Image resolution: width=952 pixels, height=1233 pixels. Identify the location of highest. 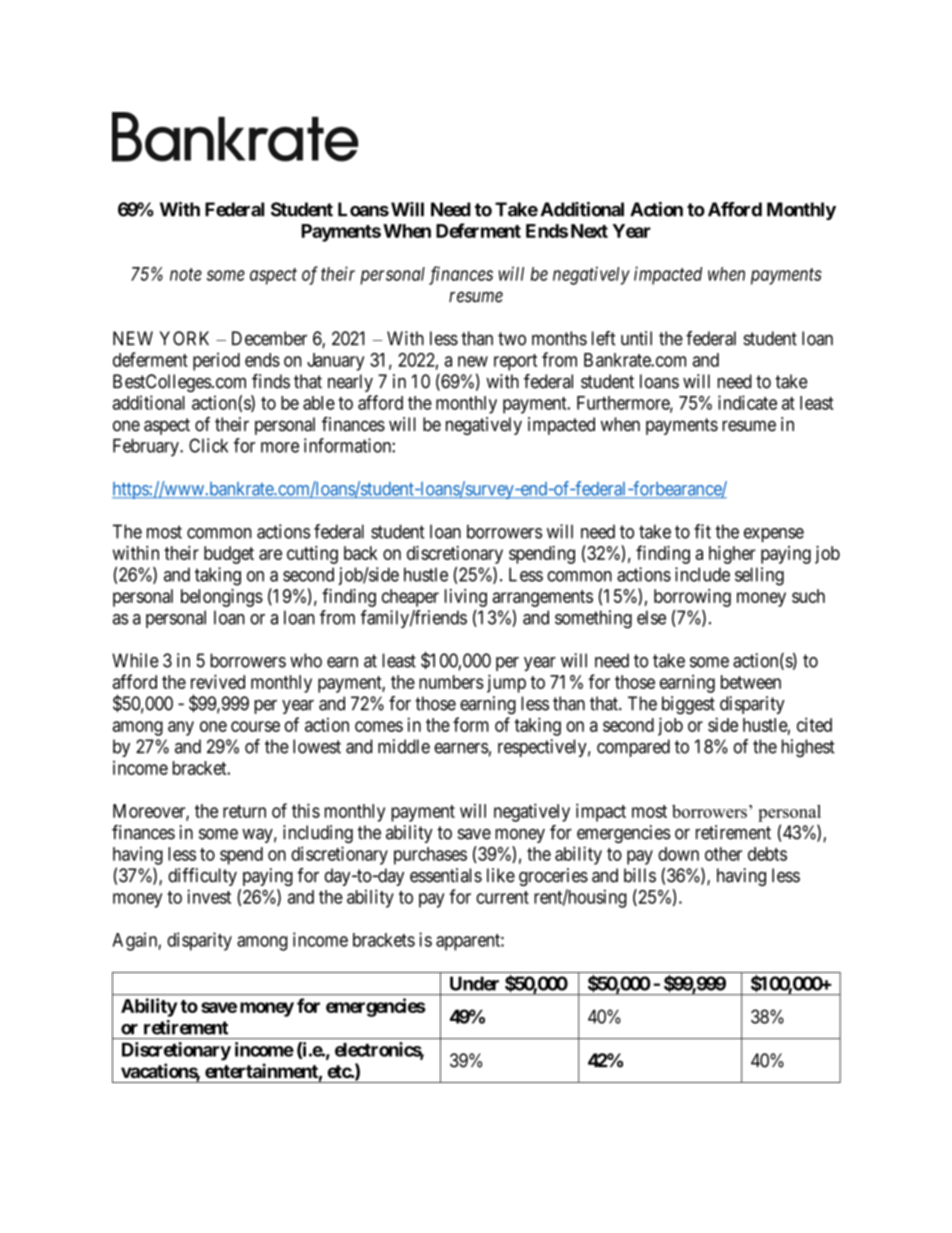
(808, 748).
